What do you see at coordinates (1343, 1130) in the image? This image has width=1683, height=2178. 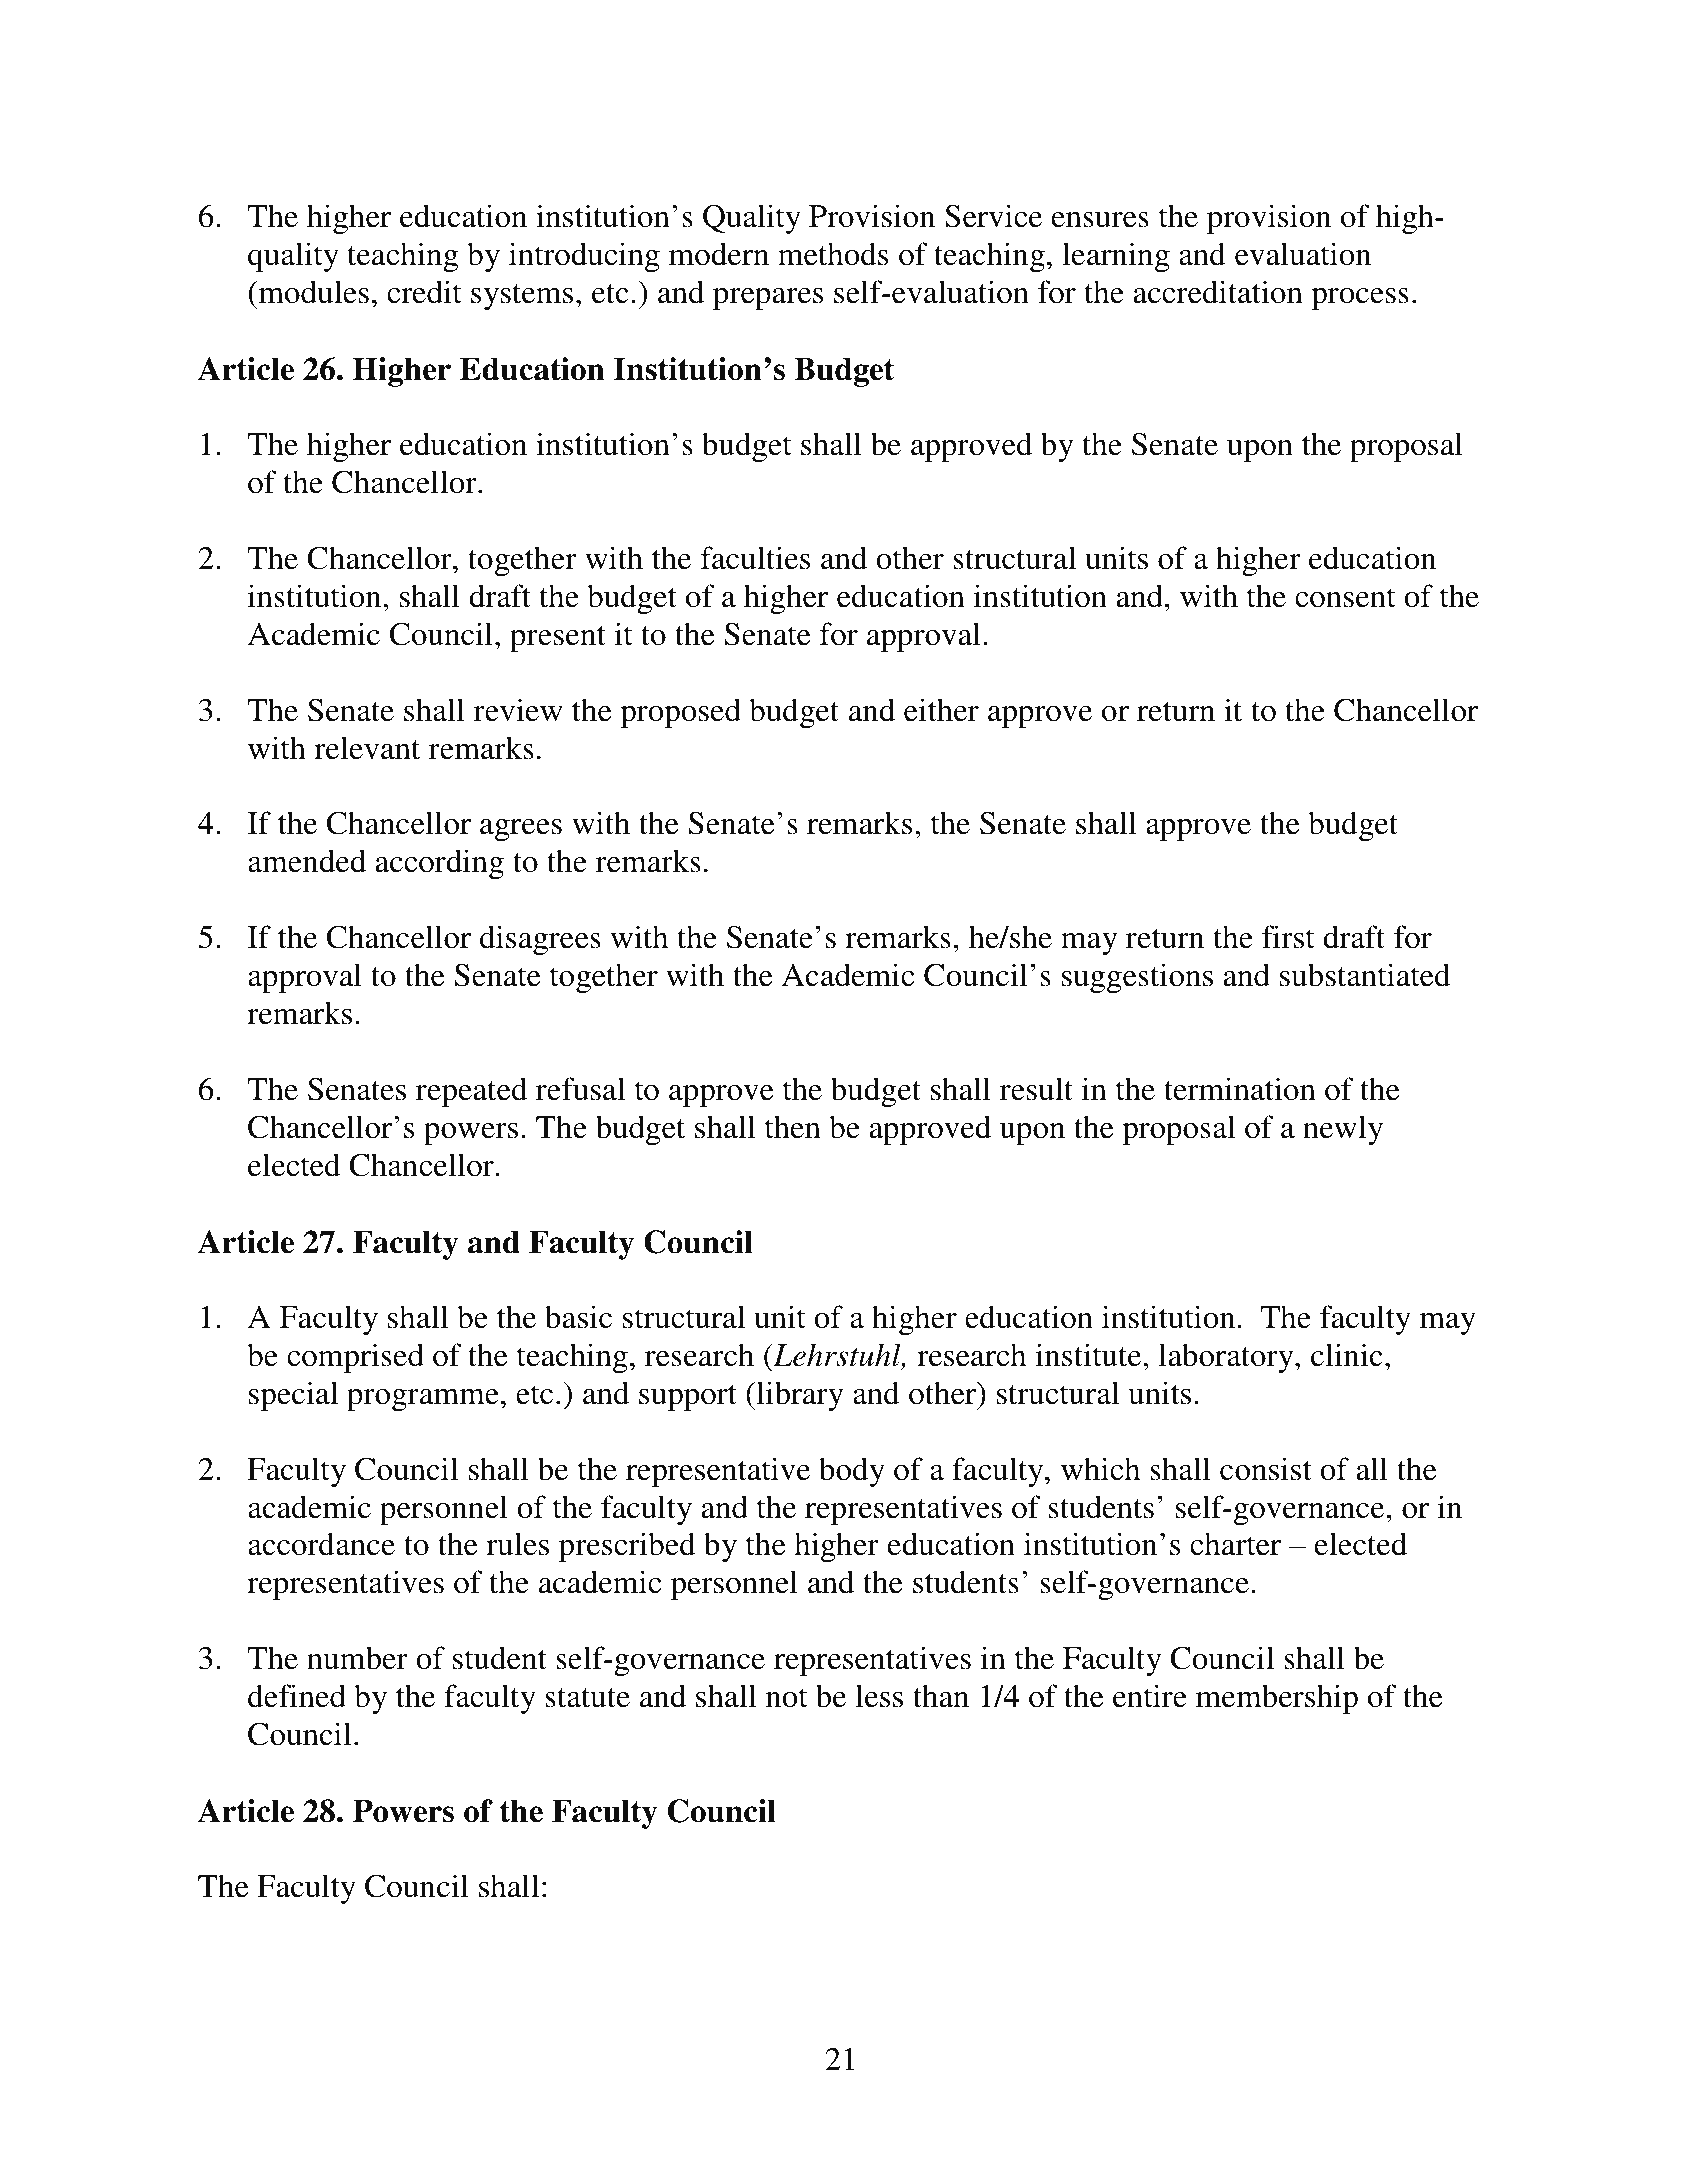 I see `newly` at bounding box center [1343, 1130].
